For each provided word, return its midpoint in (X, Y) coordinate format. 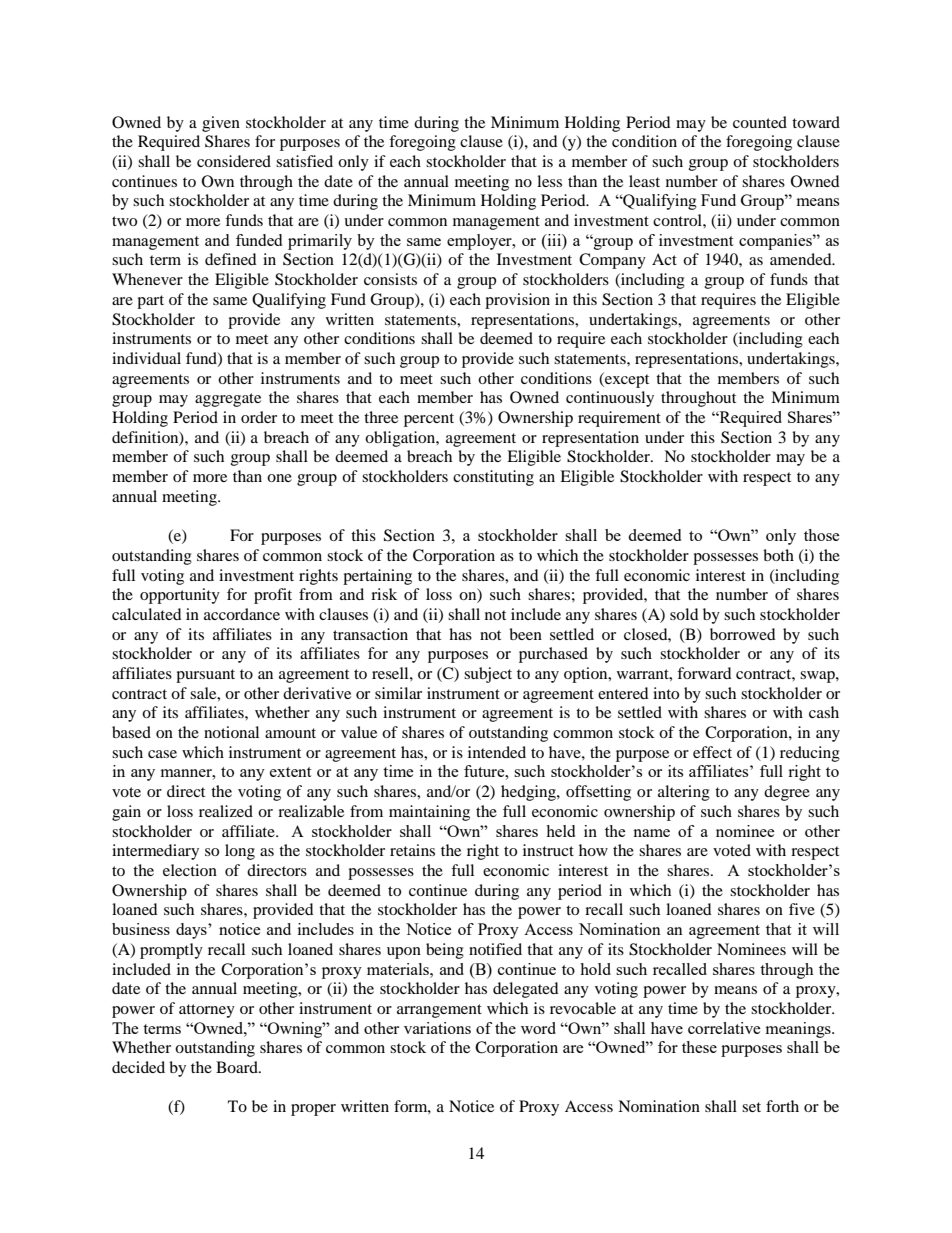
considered (234, 161)
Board (238, 1067)
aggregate (228, 400)
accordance (242, 614)
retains (412, 850)
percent (429, 420)
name (651, 833)
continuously (610, 399)
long (240, 852)
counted (760, 122)
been (525, 634)
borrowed (743, 634)
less (549, 181)
